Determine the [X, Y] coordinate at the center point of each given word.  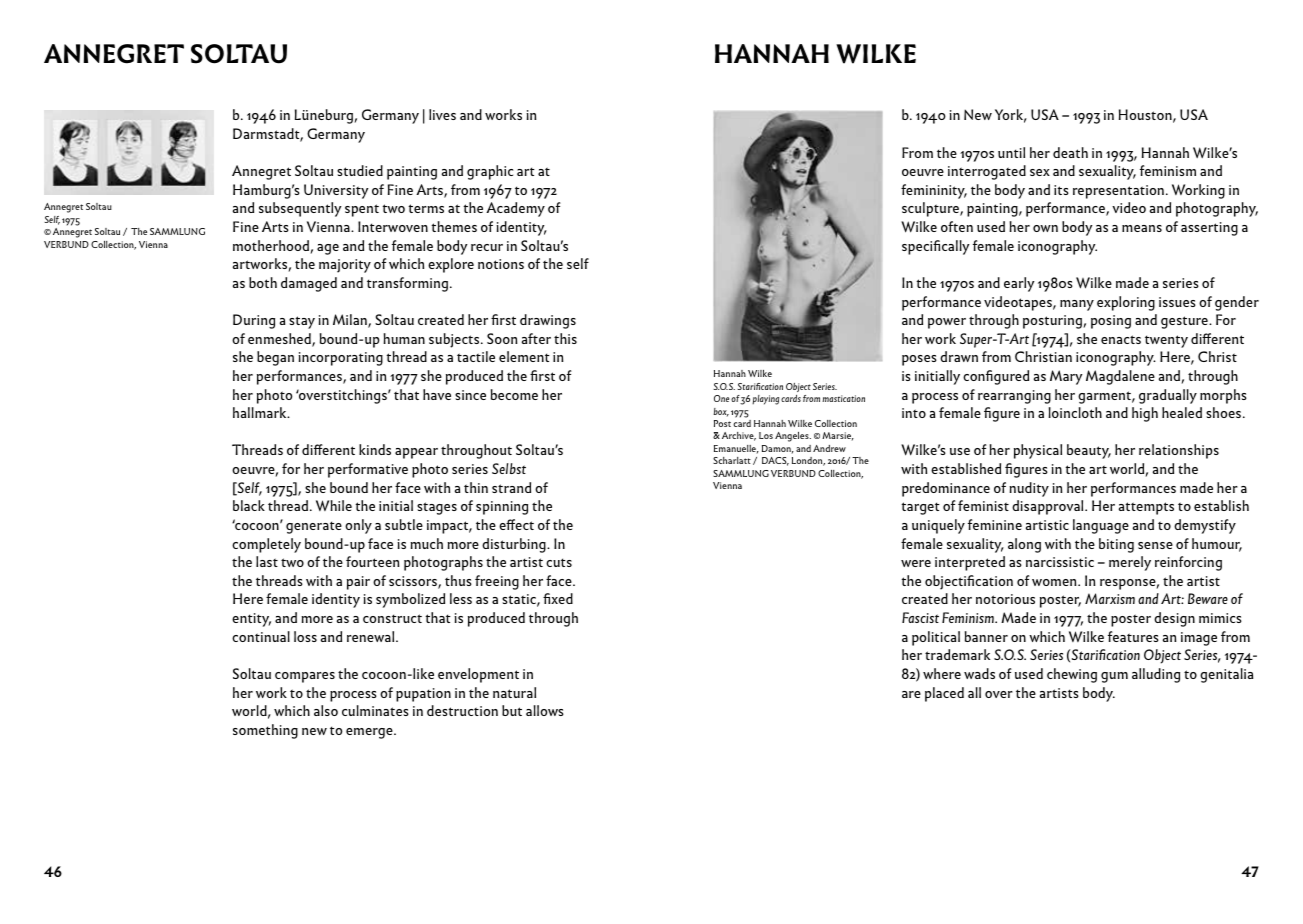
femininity [934, 191]
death [1070, 152]
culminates [375, 710]
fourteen [372, 561]
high [1145, 414]
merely [1130, 563]
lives [442, 114]
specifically [936, 247]
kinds [375, 449]
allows [545, 710]
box [721, 412]
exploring [1126, 303]
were [916, 563]
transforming [407, 284]
